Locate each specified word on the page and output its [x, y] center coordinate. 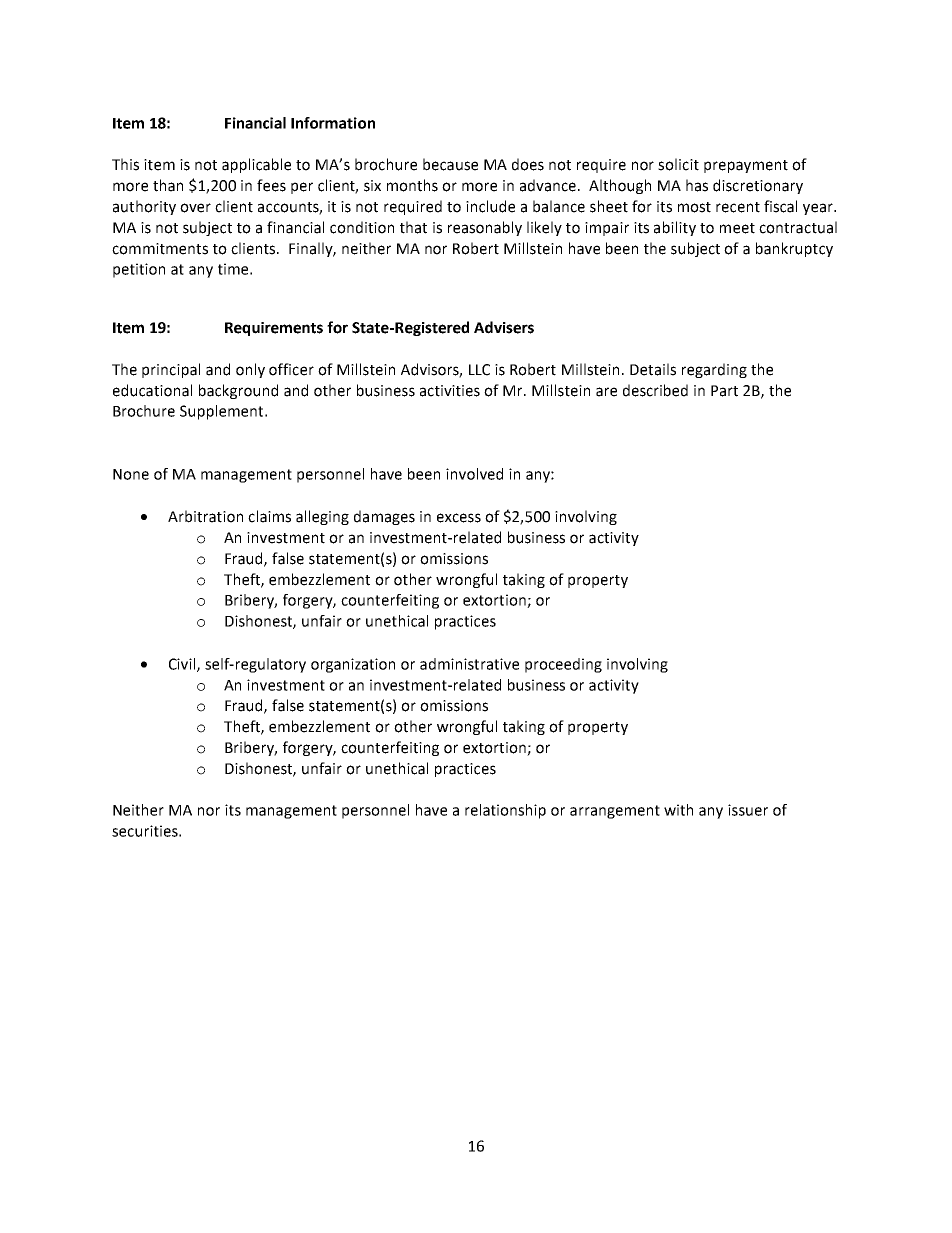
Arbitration [205, 516]
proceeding [563, 665]
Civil [183, 665]
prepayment [746, 166]
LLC [479, 370]
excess [459, 518]
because [450, 164]
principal [171, 370]
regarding [714, 370]
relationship [505, 811]
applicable [256, 165]
